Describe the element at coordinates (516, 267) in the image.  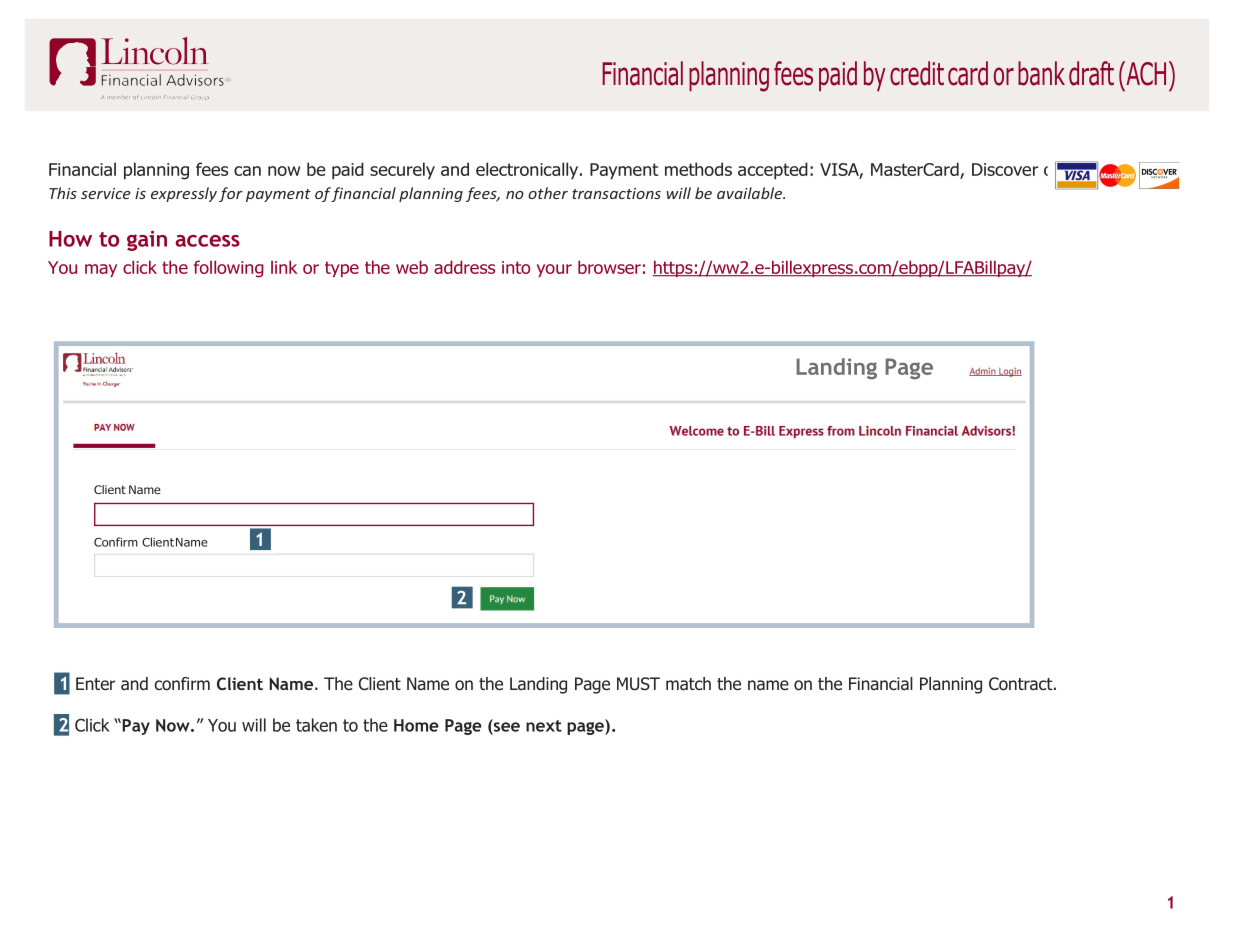
I see `into` at that location.
